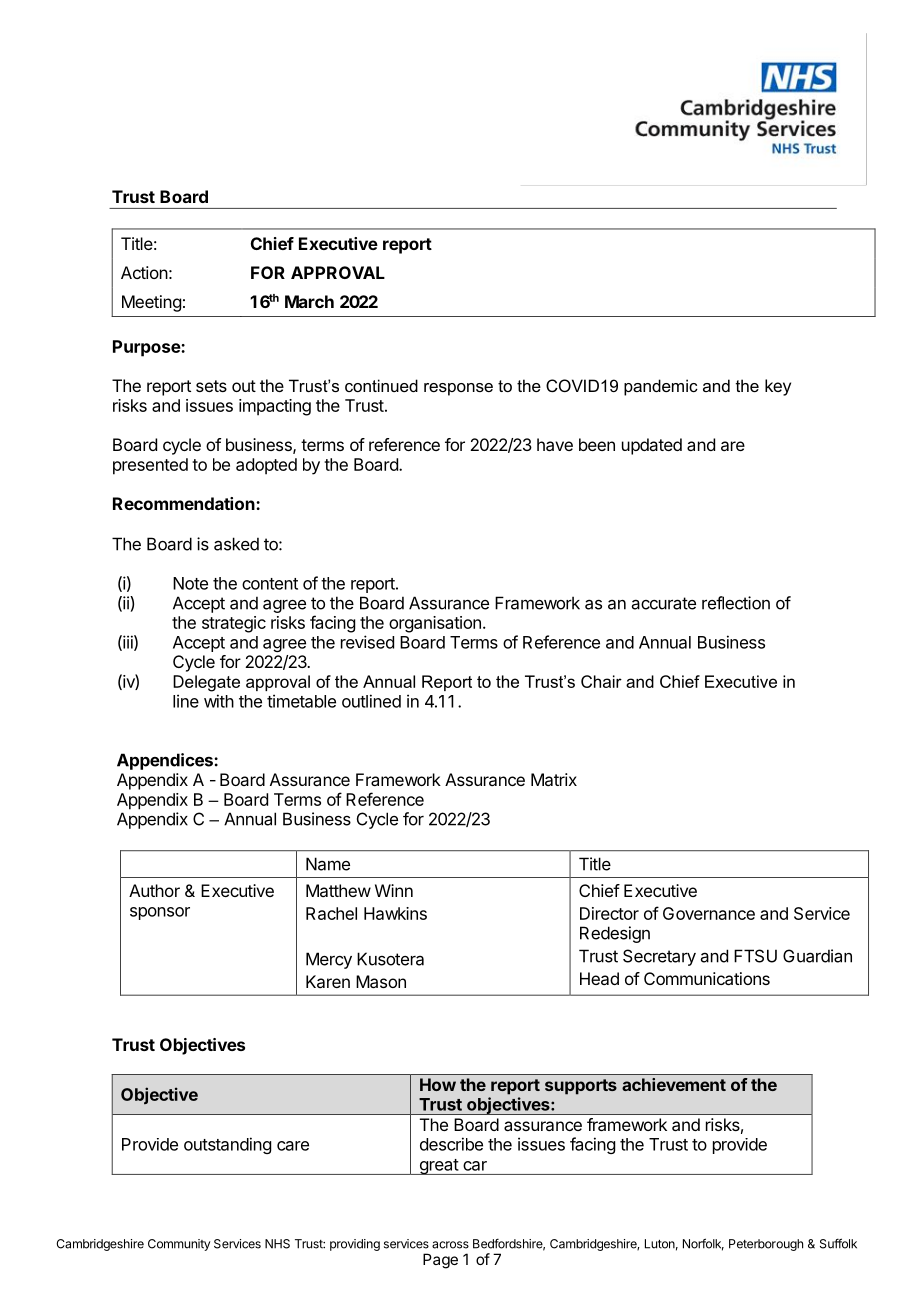  I want to click on Matrix, so click(554, 779).
